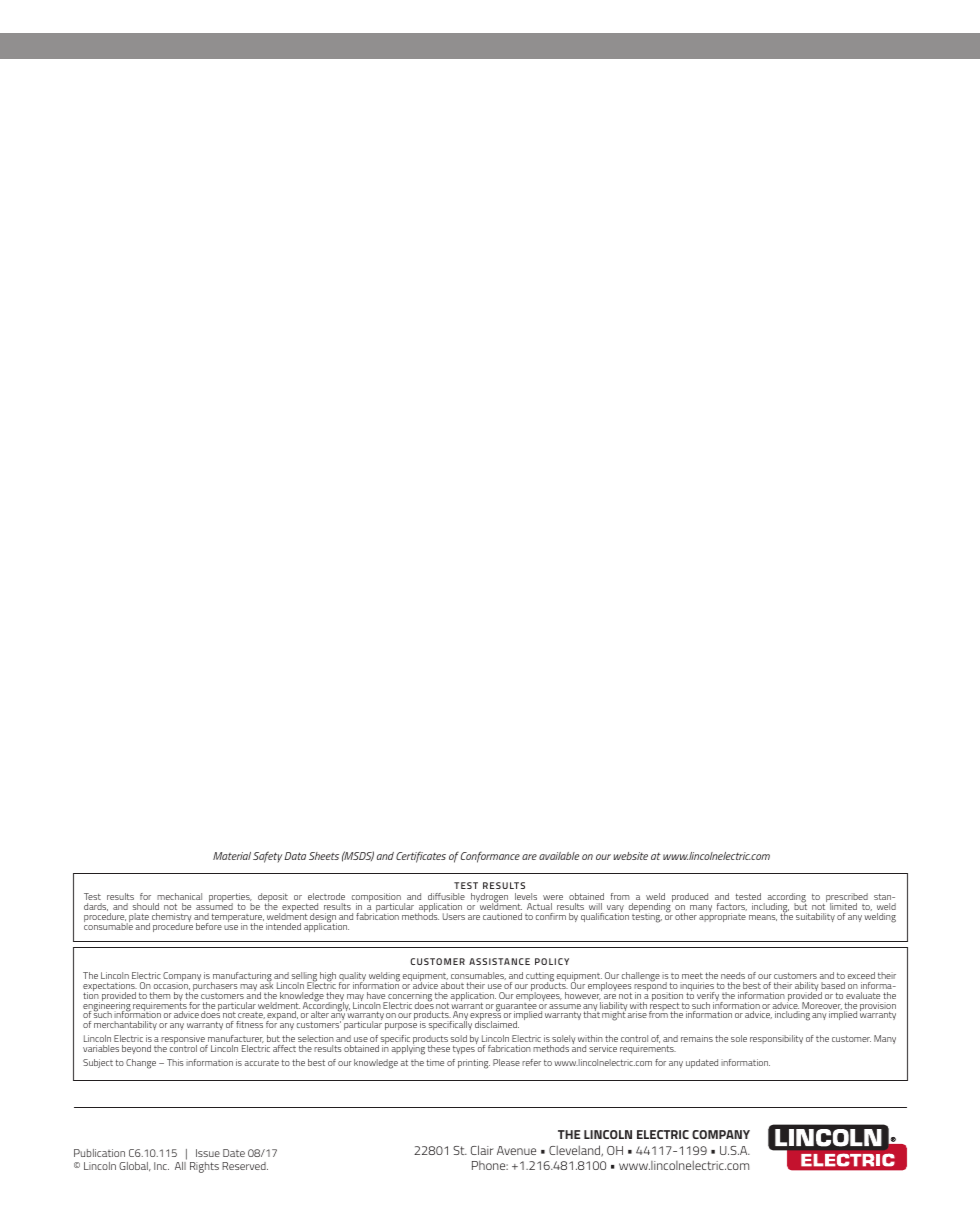 The width and height of the screenshot is (980, 1229). Describe the element at coordinates (516, 1150) in the screenshot. I see `Avenue` at that location.
